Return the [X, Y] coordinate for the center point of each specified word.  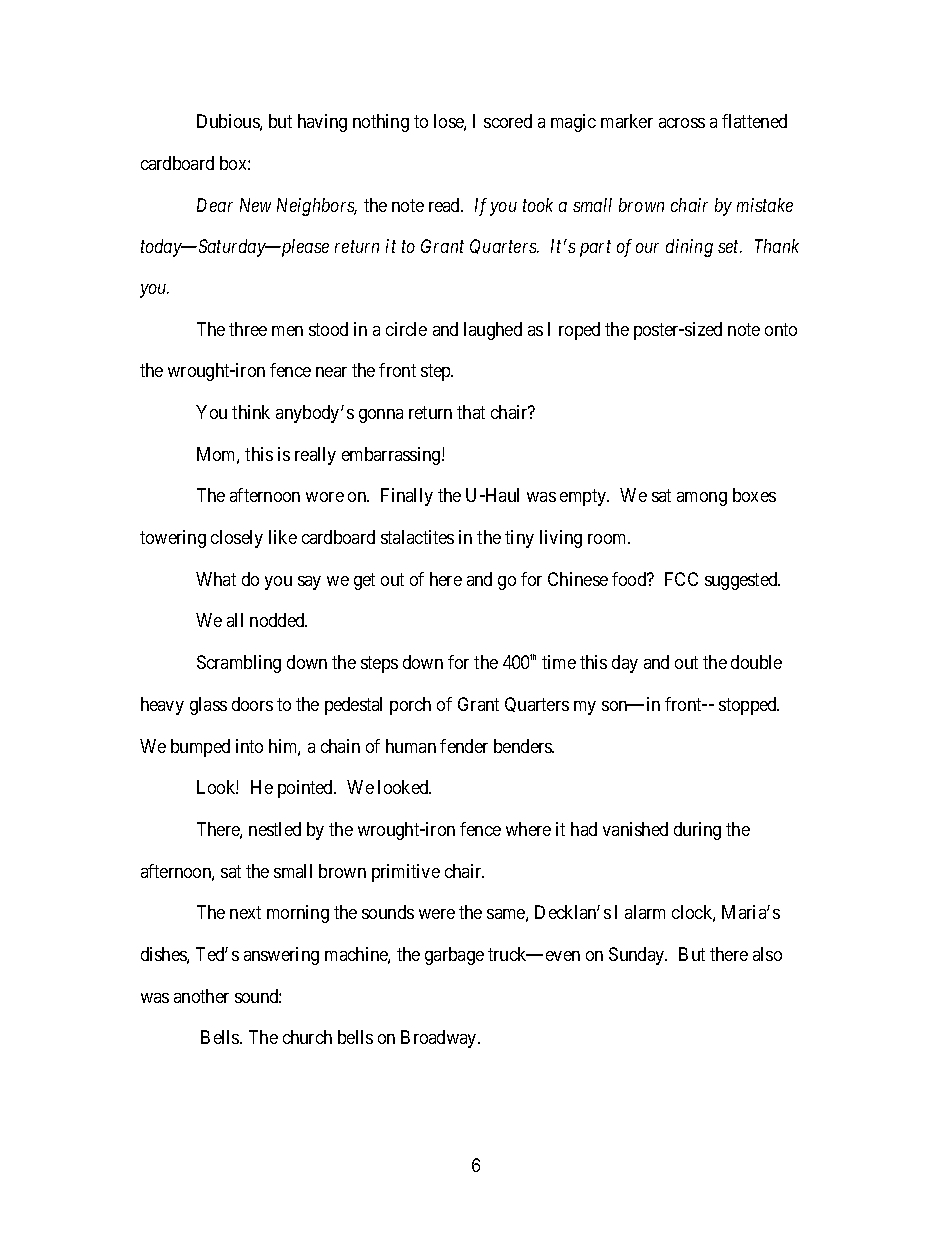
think [251, 412]
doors [252, 704]
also [767, 954]
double [756, 662]
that [471, 412]
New [255, 205]
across [682, 123]
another [201, 996]
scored [508, 121]
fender [464, 746]
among [702, 499]
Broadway [440, 1039]
